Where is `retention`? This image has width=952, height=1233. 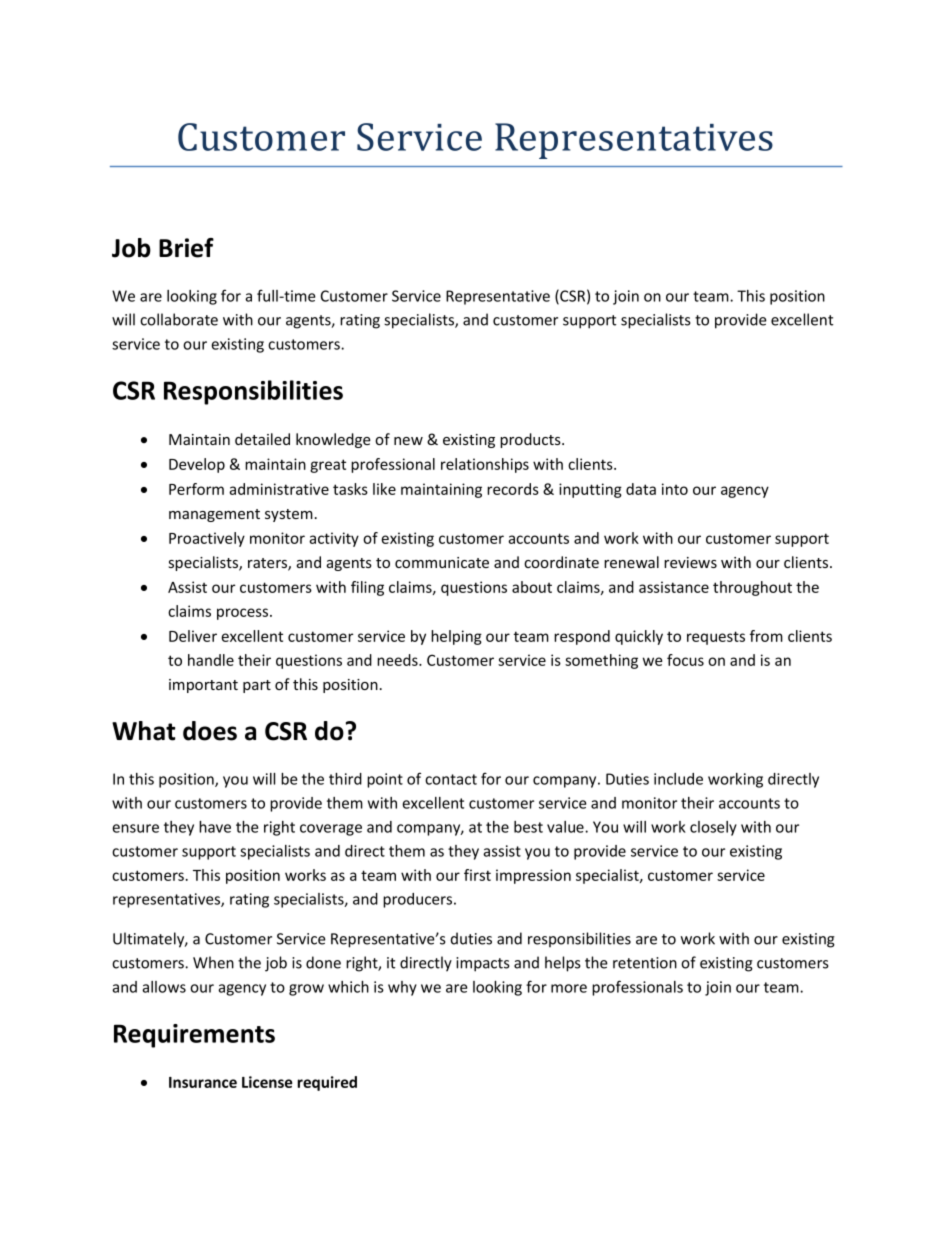 retention is located at coordinates (645, 963).
